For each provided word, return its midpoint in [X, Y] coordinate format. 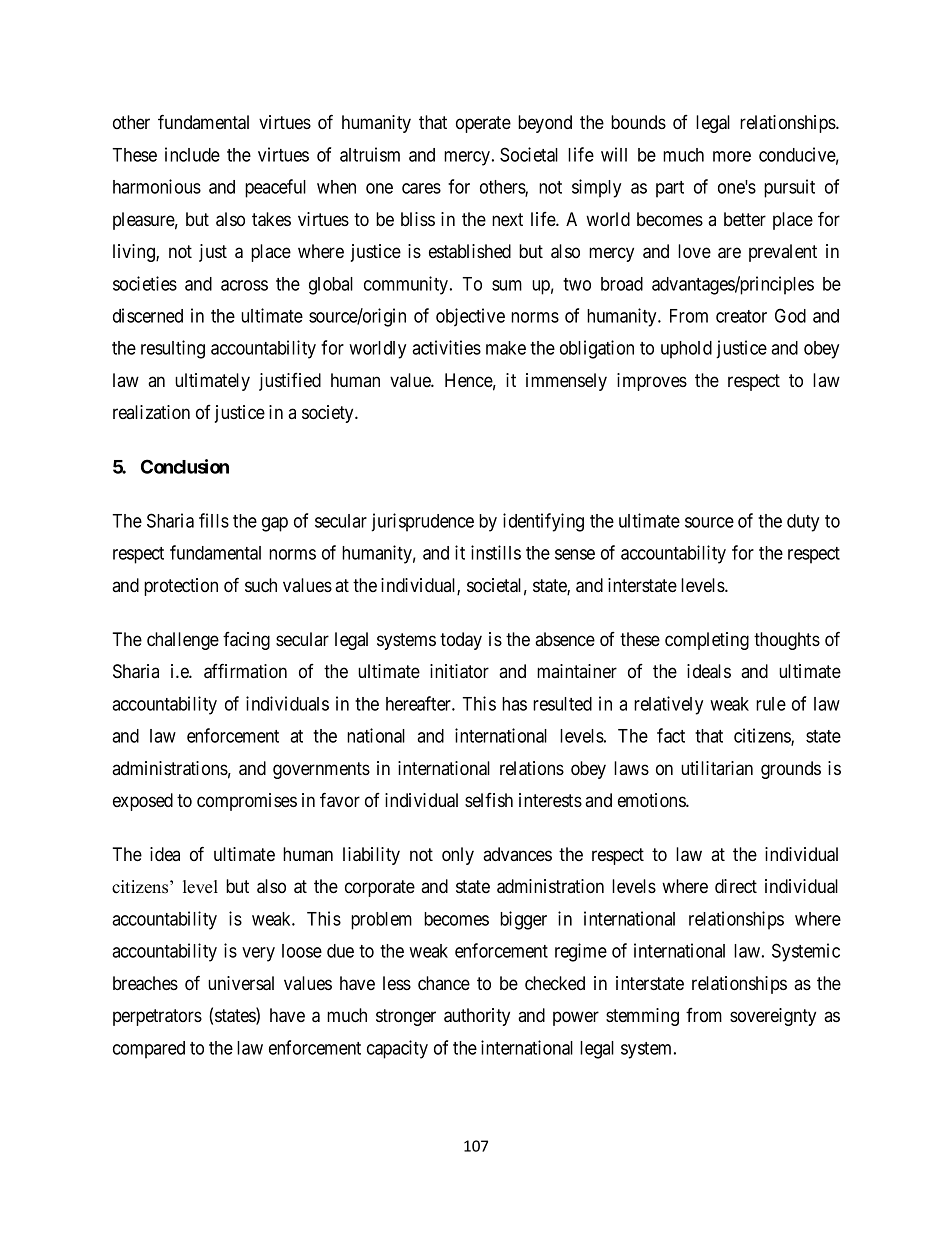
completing [707, 641]
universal [241, 983]
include [192, 154]
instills [496, 552]
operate [483, 124]
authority [477, 1017]
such [261, 585]
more [732, 156]
